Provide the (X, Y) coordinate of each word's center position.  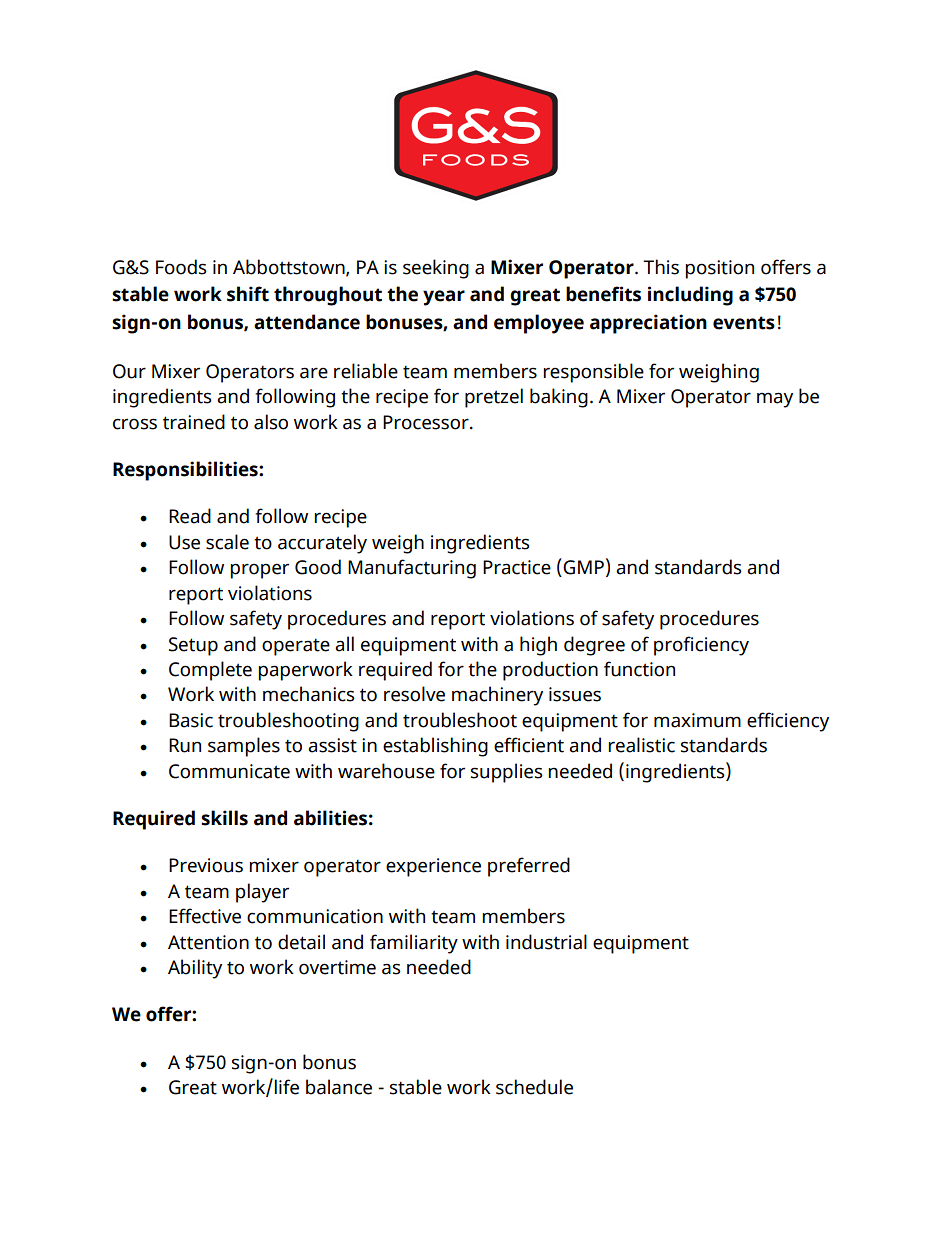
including (690, 296)
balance (339, 1087)
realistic (641, 745)
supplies (507, 773)
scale (227, 542)
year (444, 298)
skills (224, 818)
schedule (534, 1087)
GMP (582, 567)
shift (248, 294)
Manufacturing (412, 569)
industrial (546, 942)
